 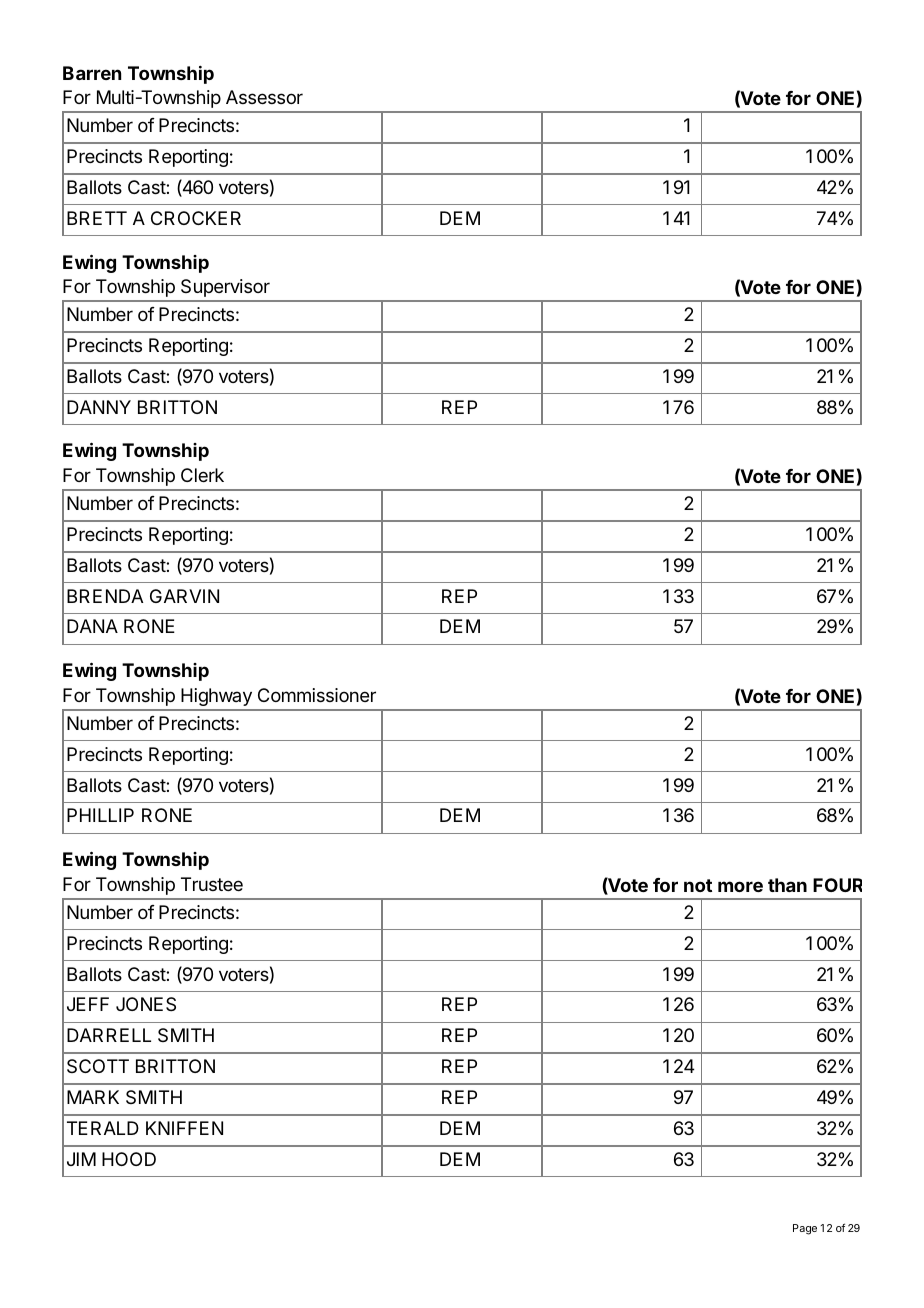 I want to click on Page, so click(x=805, y=1229).
